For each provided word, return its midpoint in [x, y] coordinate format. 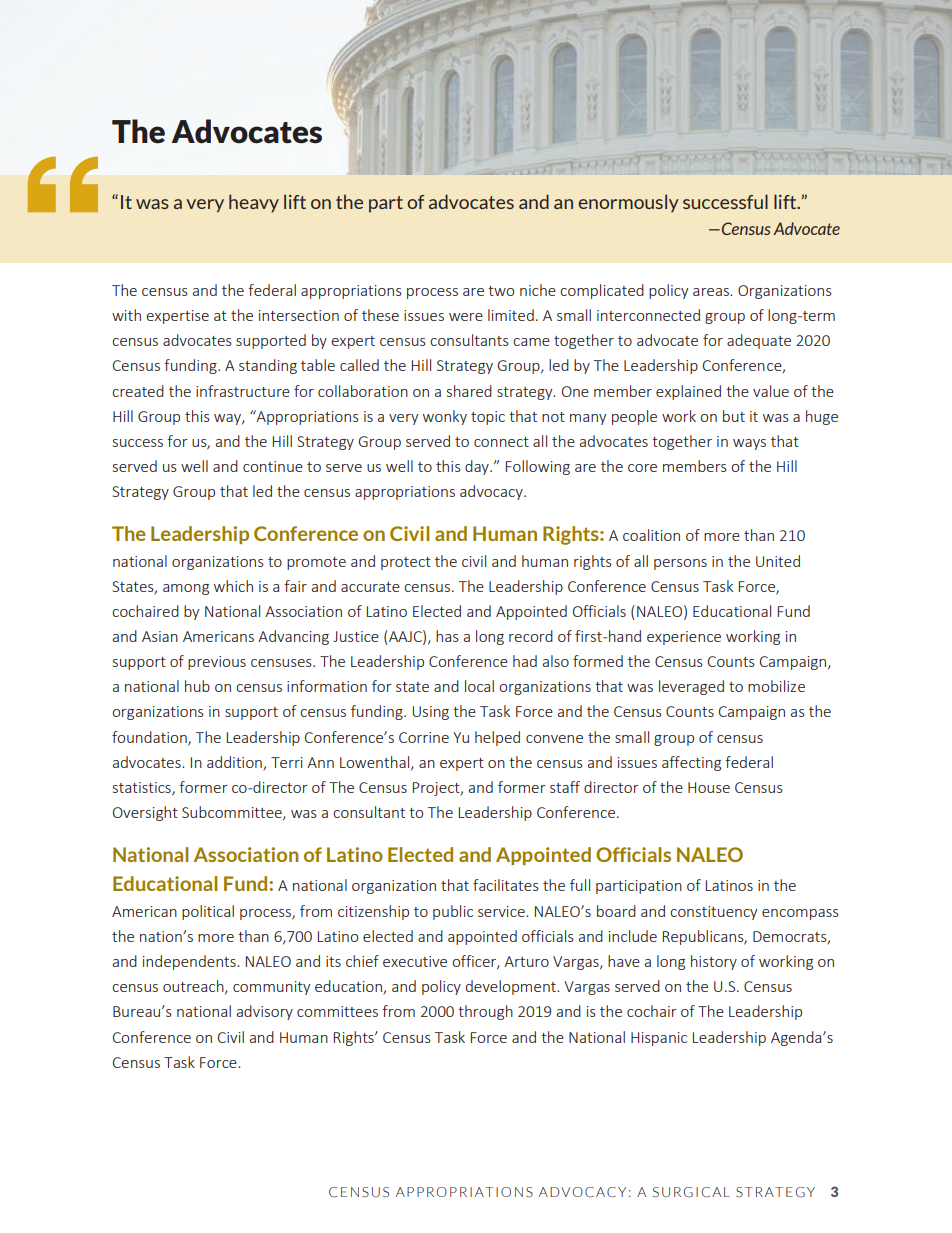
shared [469, 391]
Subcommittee [233, 813]
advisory [265, 1012]
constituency [713, 913]
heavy [254, 203]
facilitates [506, 885]
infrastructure [243, 391]
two [501, 291]
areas [712, 292]
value [771, 391]
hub [197, 686]
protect [406, 563]
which [233, 586]
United [778, 561]
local [479, 686]
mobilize [776, 686]
